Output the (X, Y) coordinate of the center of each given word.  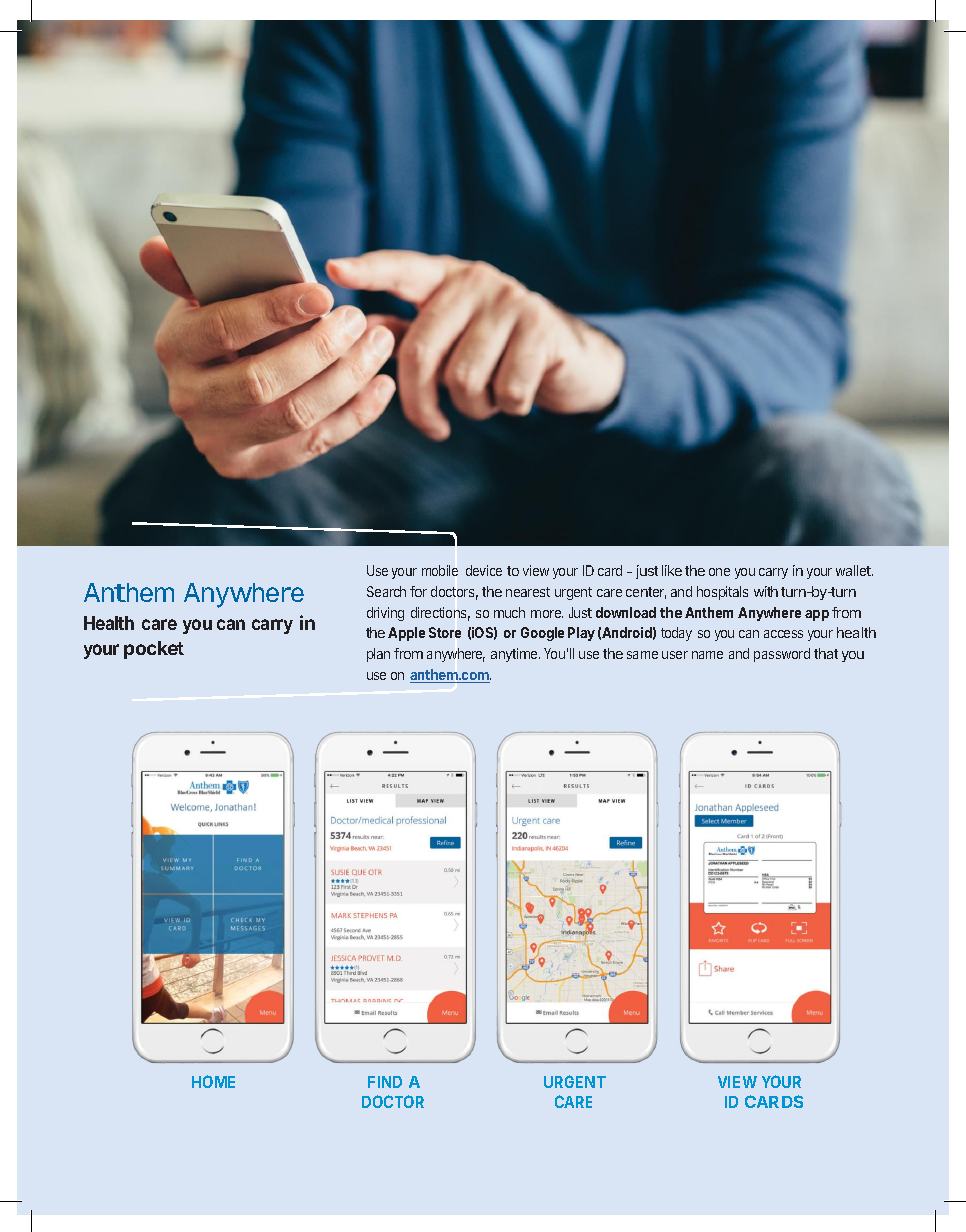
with (766, 591)
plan (378, 655)
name (707, 655)
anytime (515, 655)
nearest (528, 592)
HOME (213, 1081)
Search (386, 591)
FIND (385, 1082)
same (642, 655)
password (782, 655)
